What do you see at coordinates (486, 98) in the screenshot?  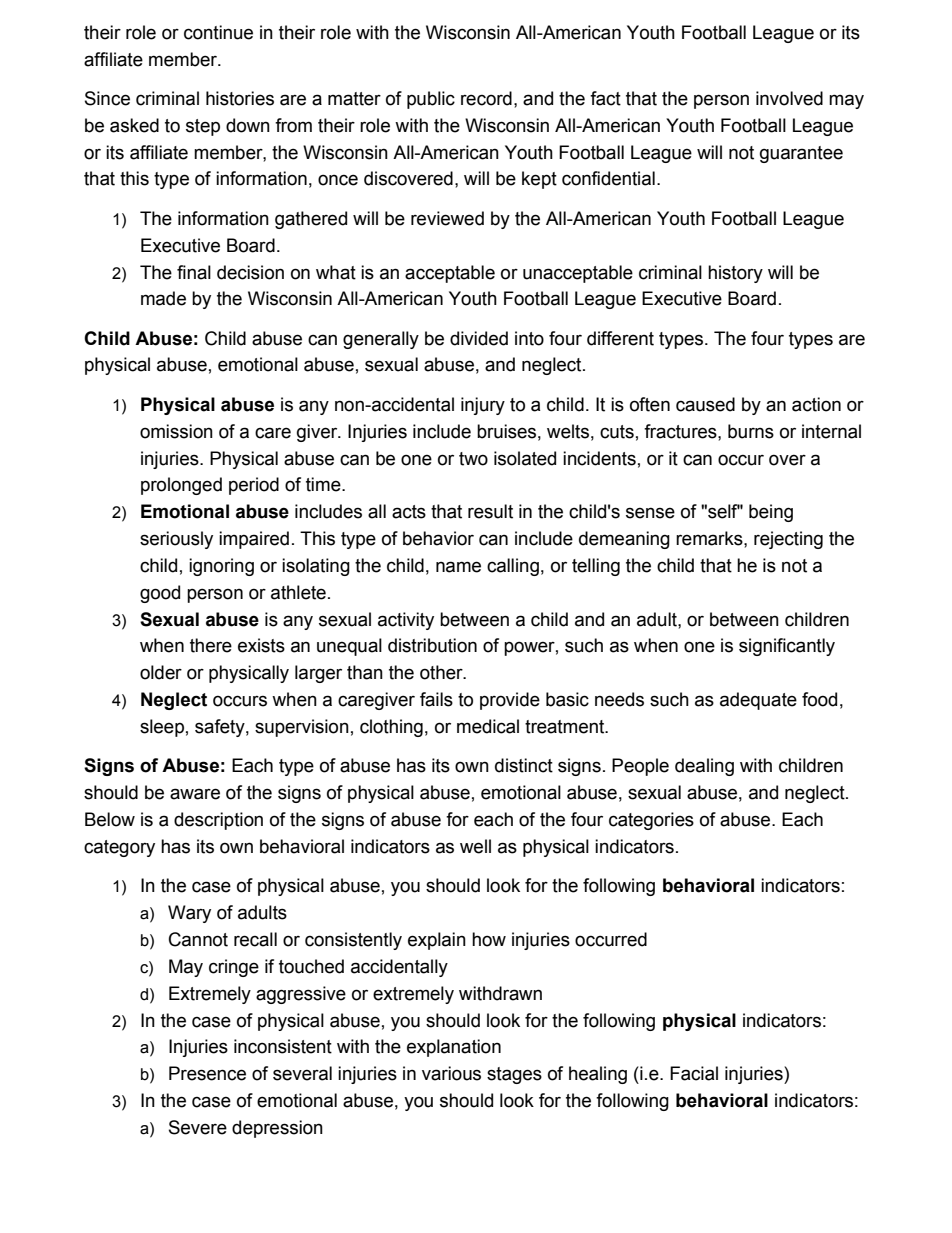 I see `record` at bounding box center [486, 98].
